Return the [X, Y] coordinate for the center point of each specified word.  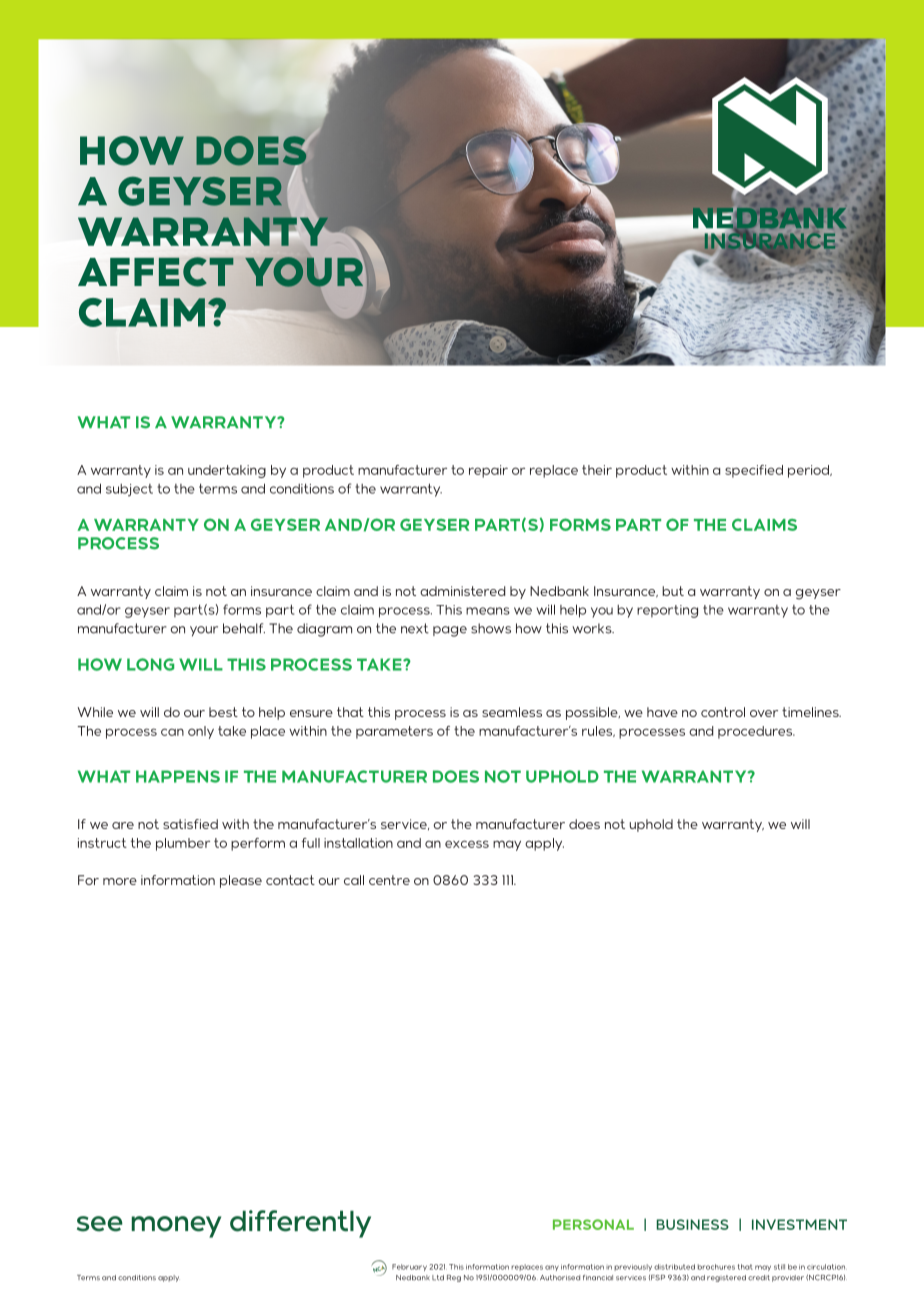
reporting [667, 611]
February [409, 1267]
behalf [244, 628]
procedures [756, 732]
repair [488, 471]
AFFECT [156, 272]
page [450, 631]
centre [389, 880]
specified [754, 471]
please [241, 881]
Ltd [438, 1278]
